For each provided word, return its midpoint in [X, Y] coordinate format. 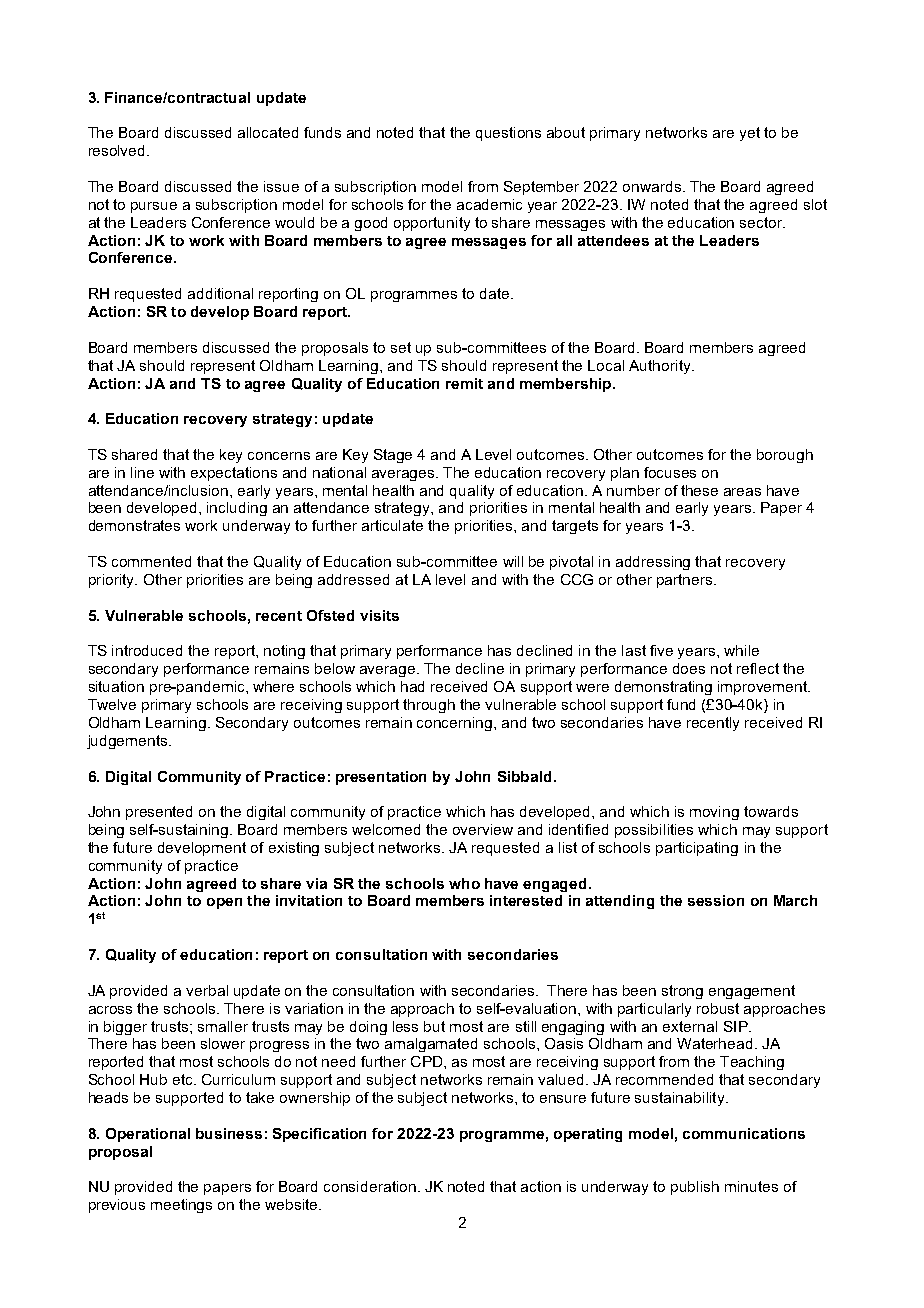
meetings [181, 1206]
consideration [370, 1186]
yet [750, 134]
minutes [751, 1186]
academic [489, 204]
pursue [154, 207]
